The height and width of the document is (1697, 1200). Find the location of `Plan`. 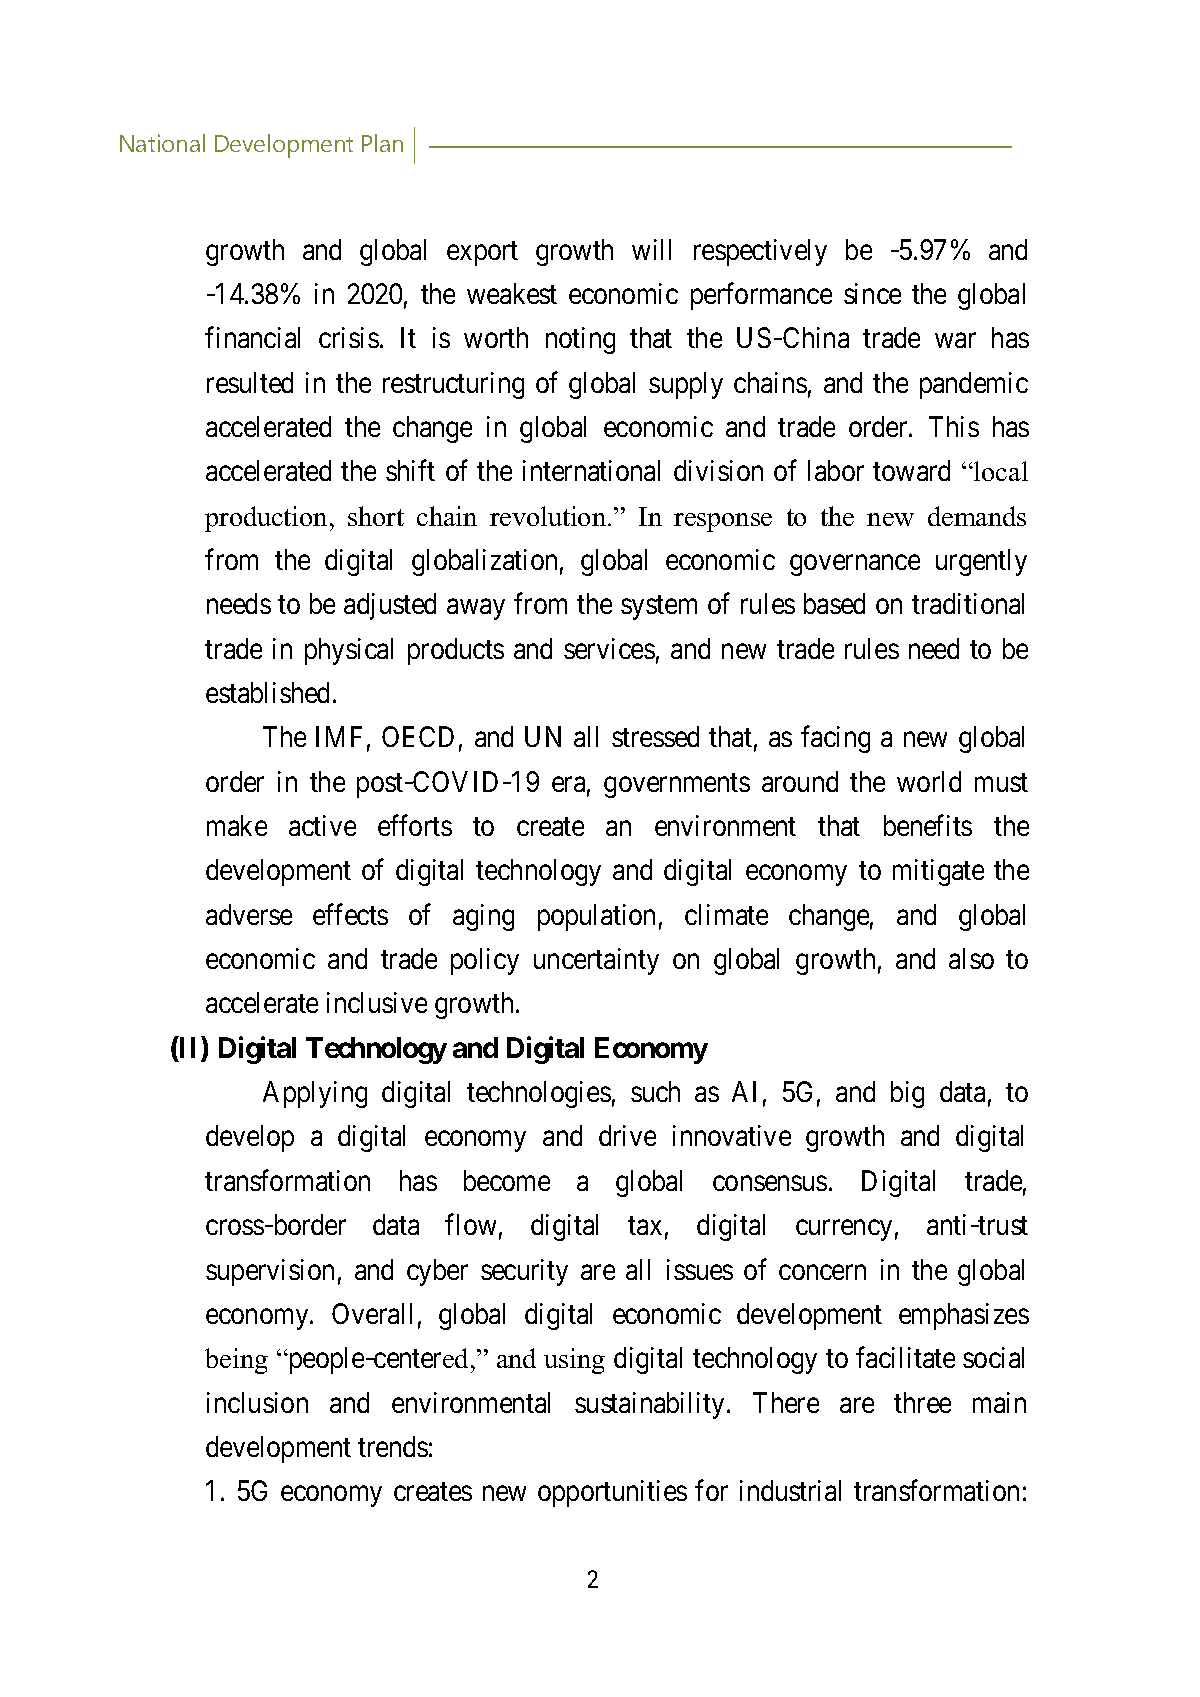

Plan is located at coordinates (382, 143).
